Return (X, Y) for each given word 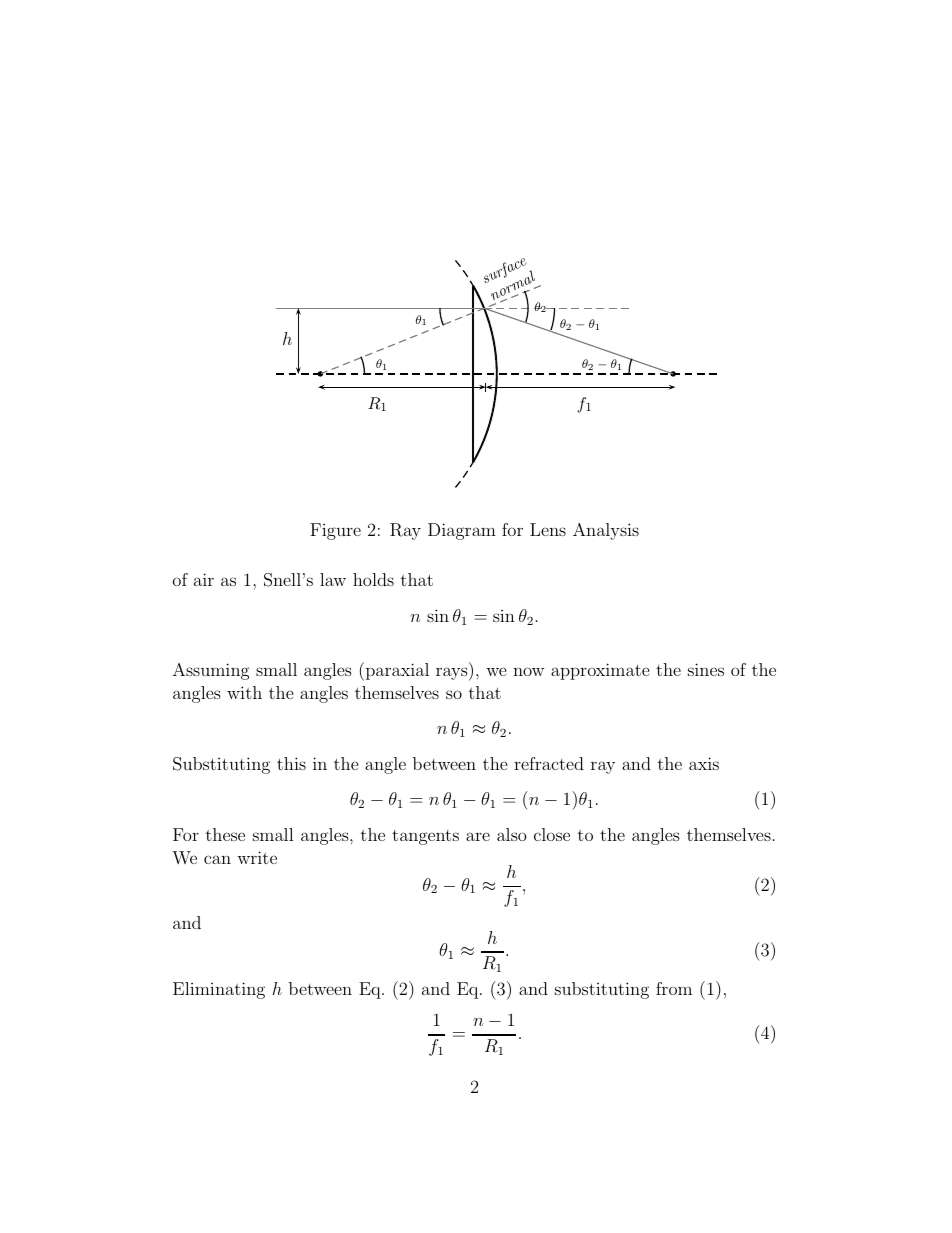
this (291, 763)
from (674, 988)
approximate (600, 671)
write (257, 857)
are (478, 836)
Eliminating (219, 990)
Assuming (211, 671)
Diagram (462, 531)
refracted (549, 763)
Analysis (606, 531)
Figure (335, 531)
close (552, 834)
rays (453, 674)
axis (704, 763)
